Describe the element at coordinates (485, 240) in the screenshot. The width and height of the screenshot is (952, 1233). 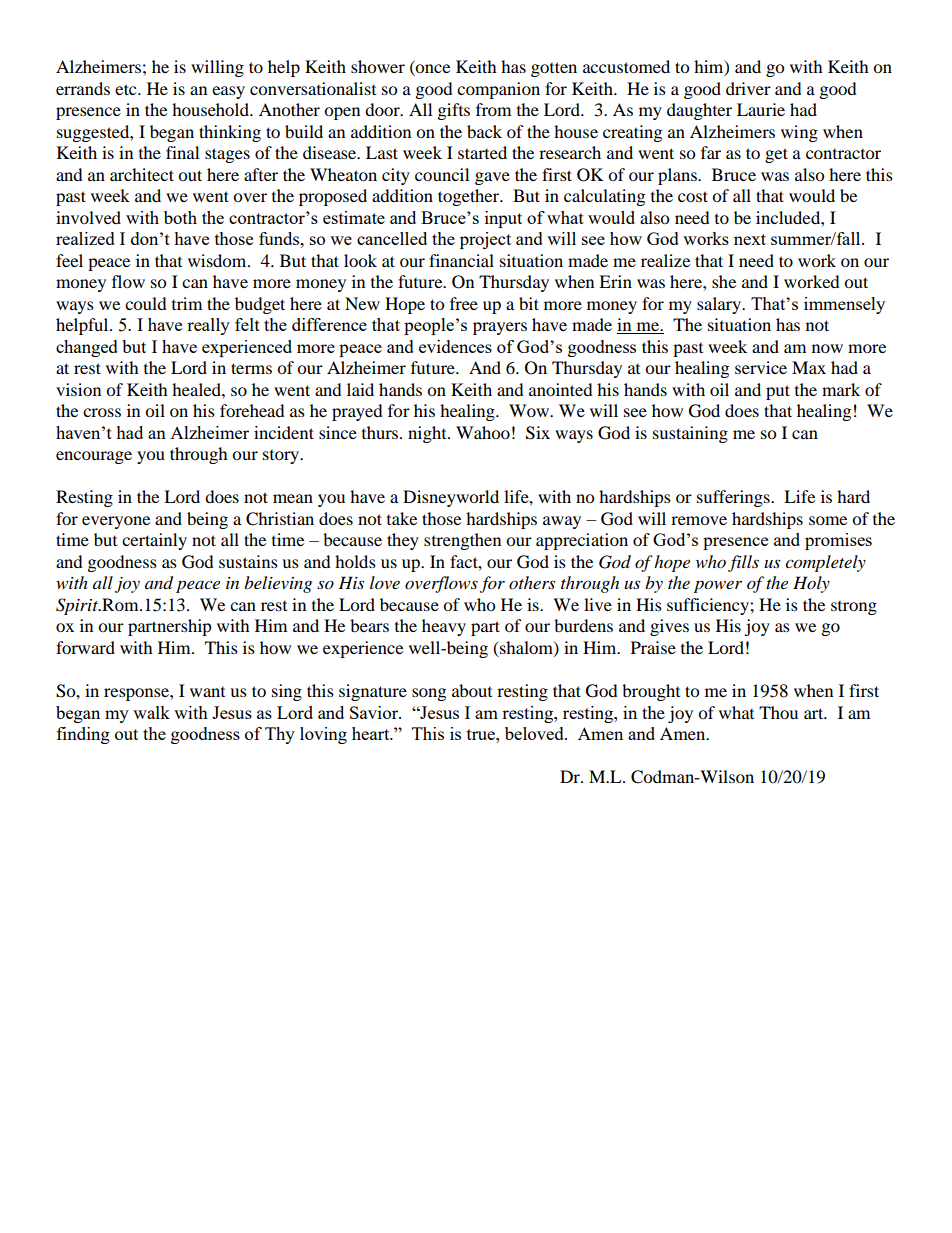
I see `project` at that location.
